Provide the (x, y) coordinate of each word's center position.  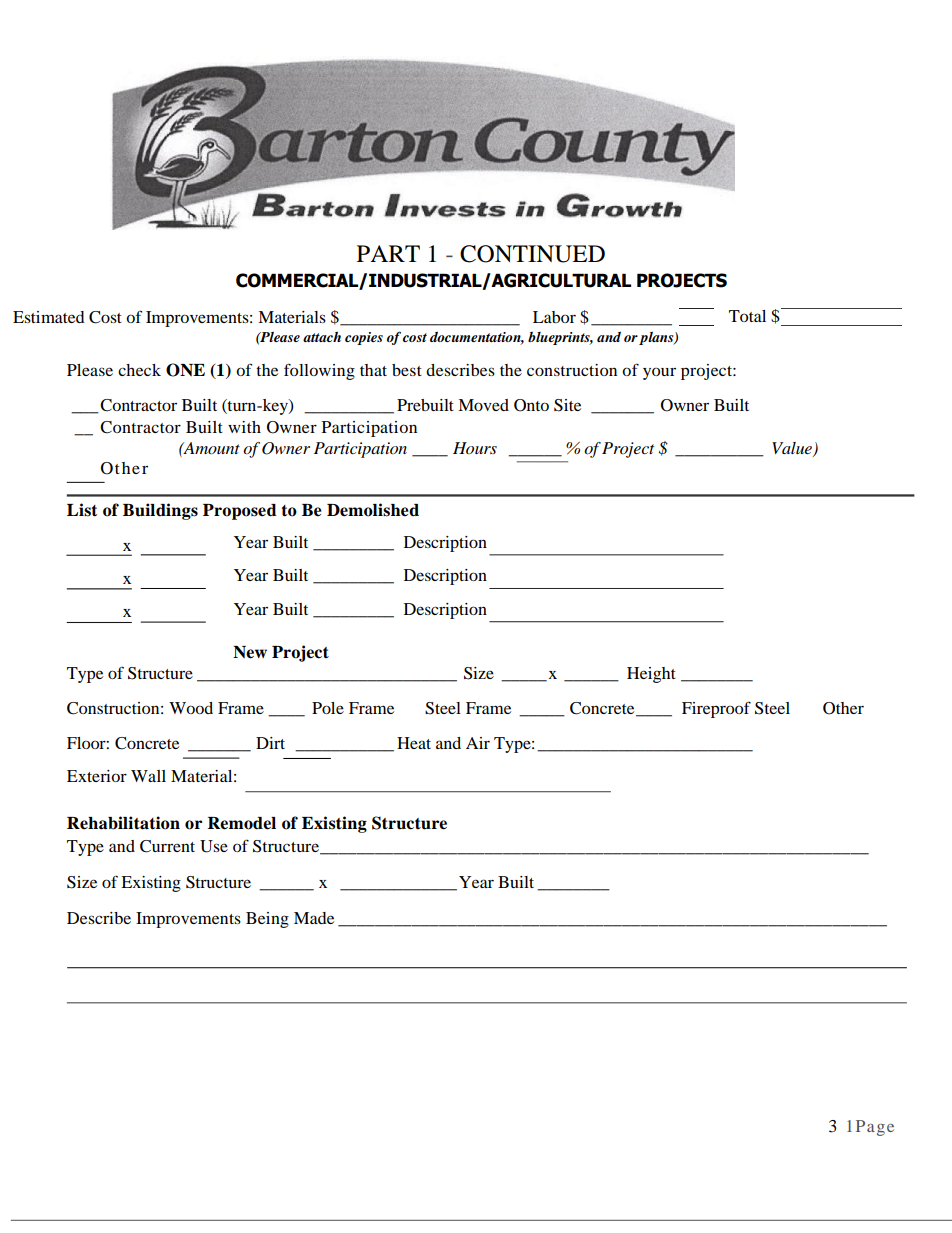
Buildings (160, 511)
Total (747, 316)
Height (651, 675)
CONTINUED (532, 254)
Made (314, 918)
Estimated (49, 317)
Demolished (373, 510)
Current (167, 846)
